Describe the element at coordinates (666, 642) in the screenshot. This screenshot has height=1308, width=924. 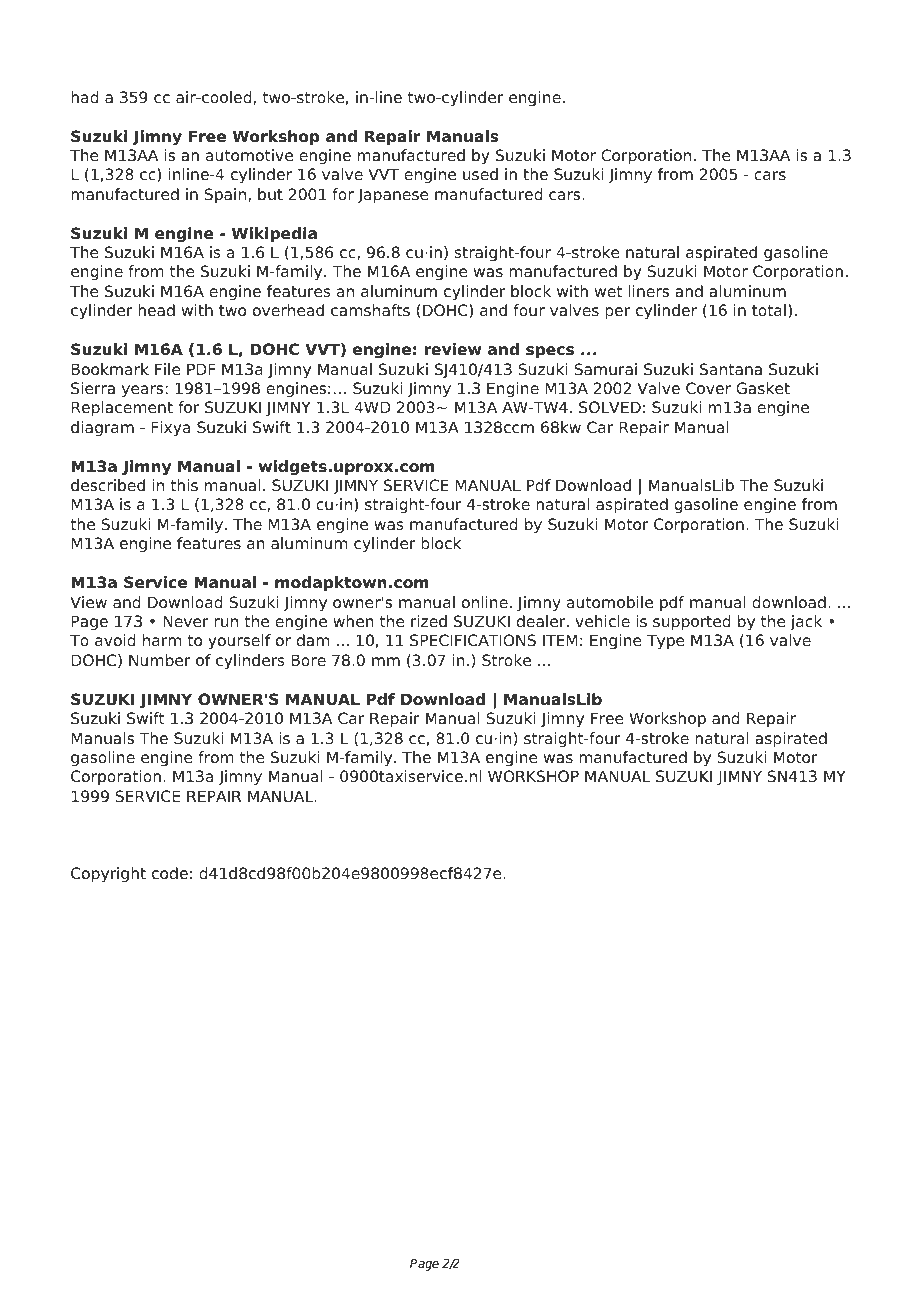
I see `Type` at that location.
